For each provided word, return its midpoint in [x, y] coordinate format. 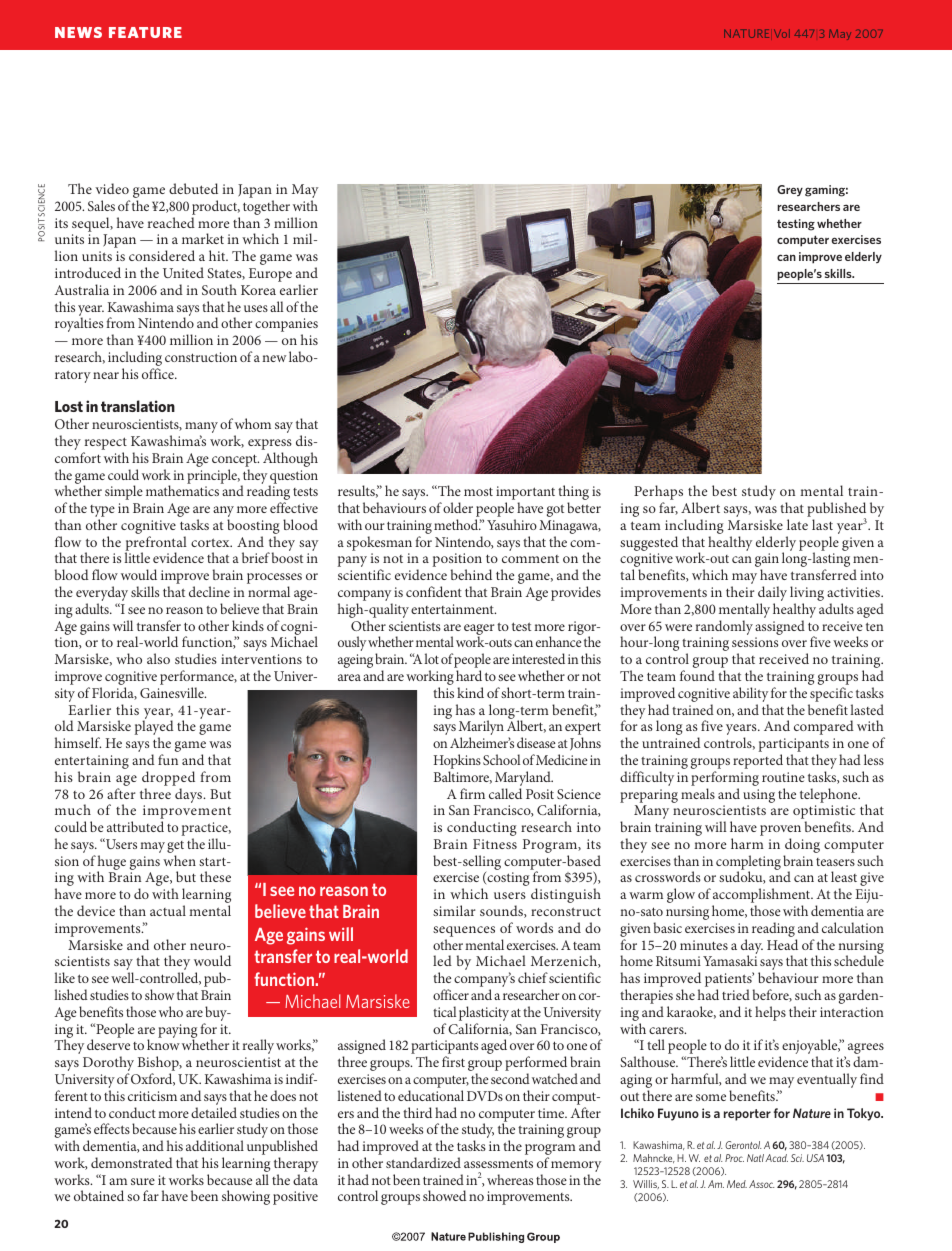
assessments [498, 1164]
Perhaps [658, 494]
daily [772, 595]
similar [454, 910]
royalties [79, 324]
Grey [790, 190]
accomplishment [762, 897]
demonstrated [132, 1162]
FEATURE [145, 32]
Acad [776, 1158]
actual [168, 910]
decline [209, 591]
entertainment [453, 609]
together [267, 209]
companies [286, 326]
